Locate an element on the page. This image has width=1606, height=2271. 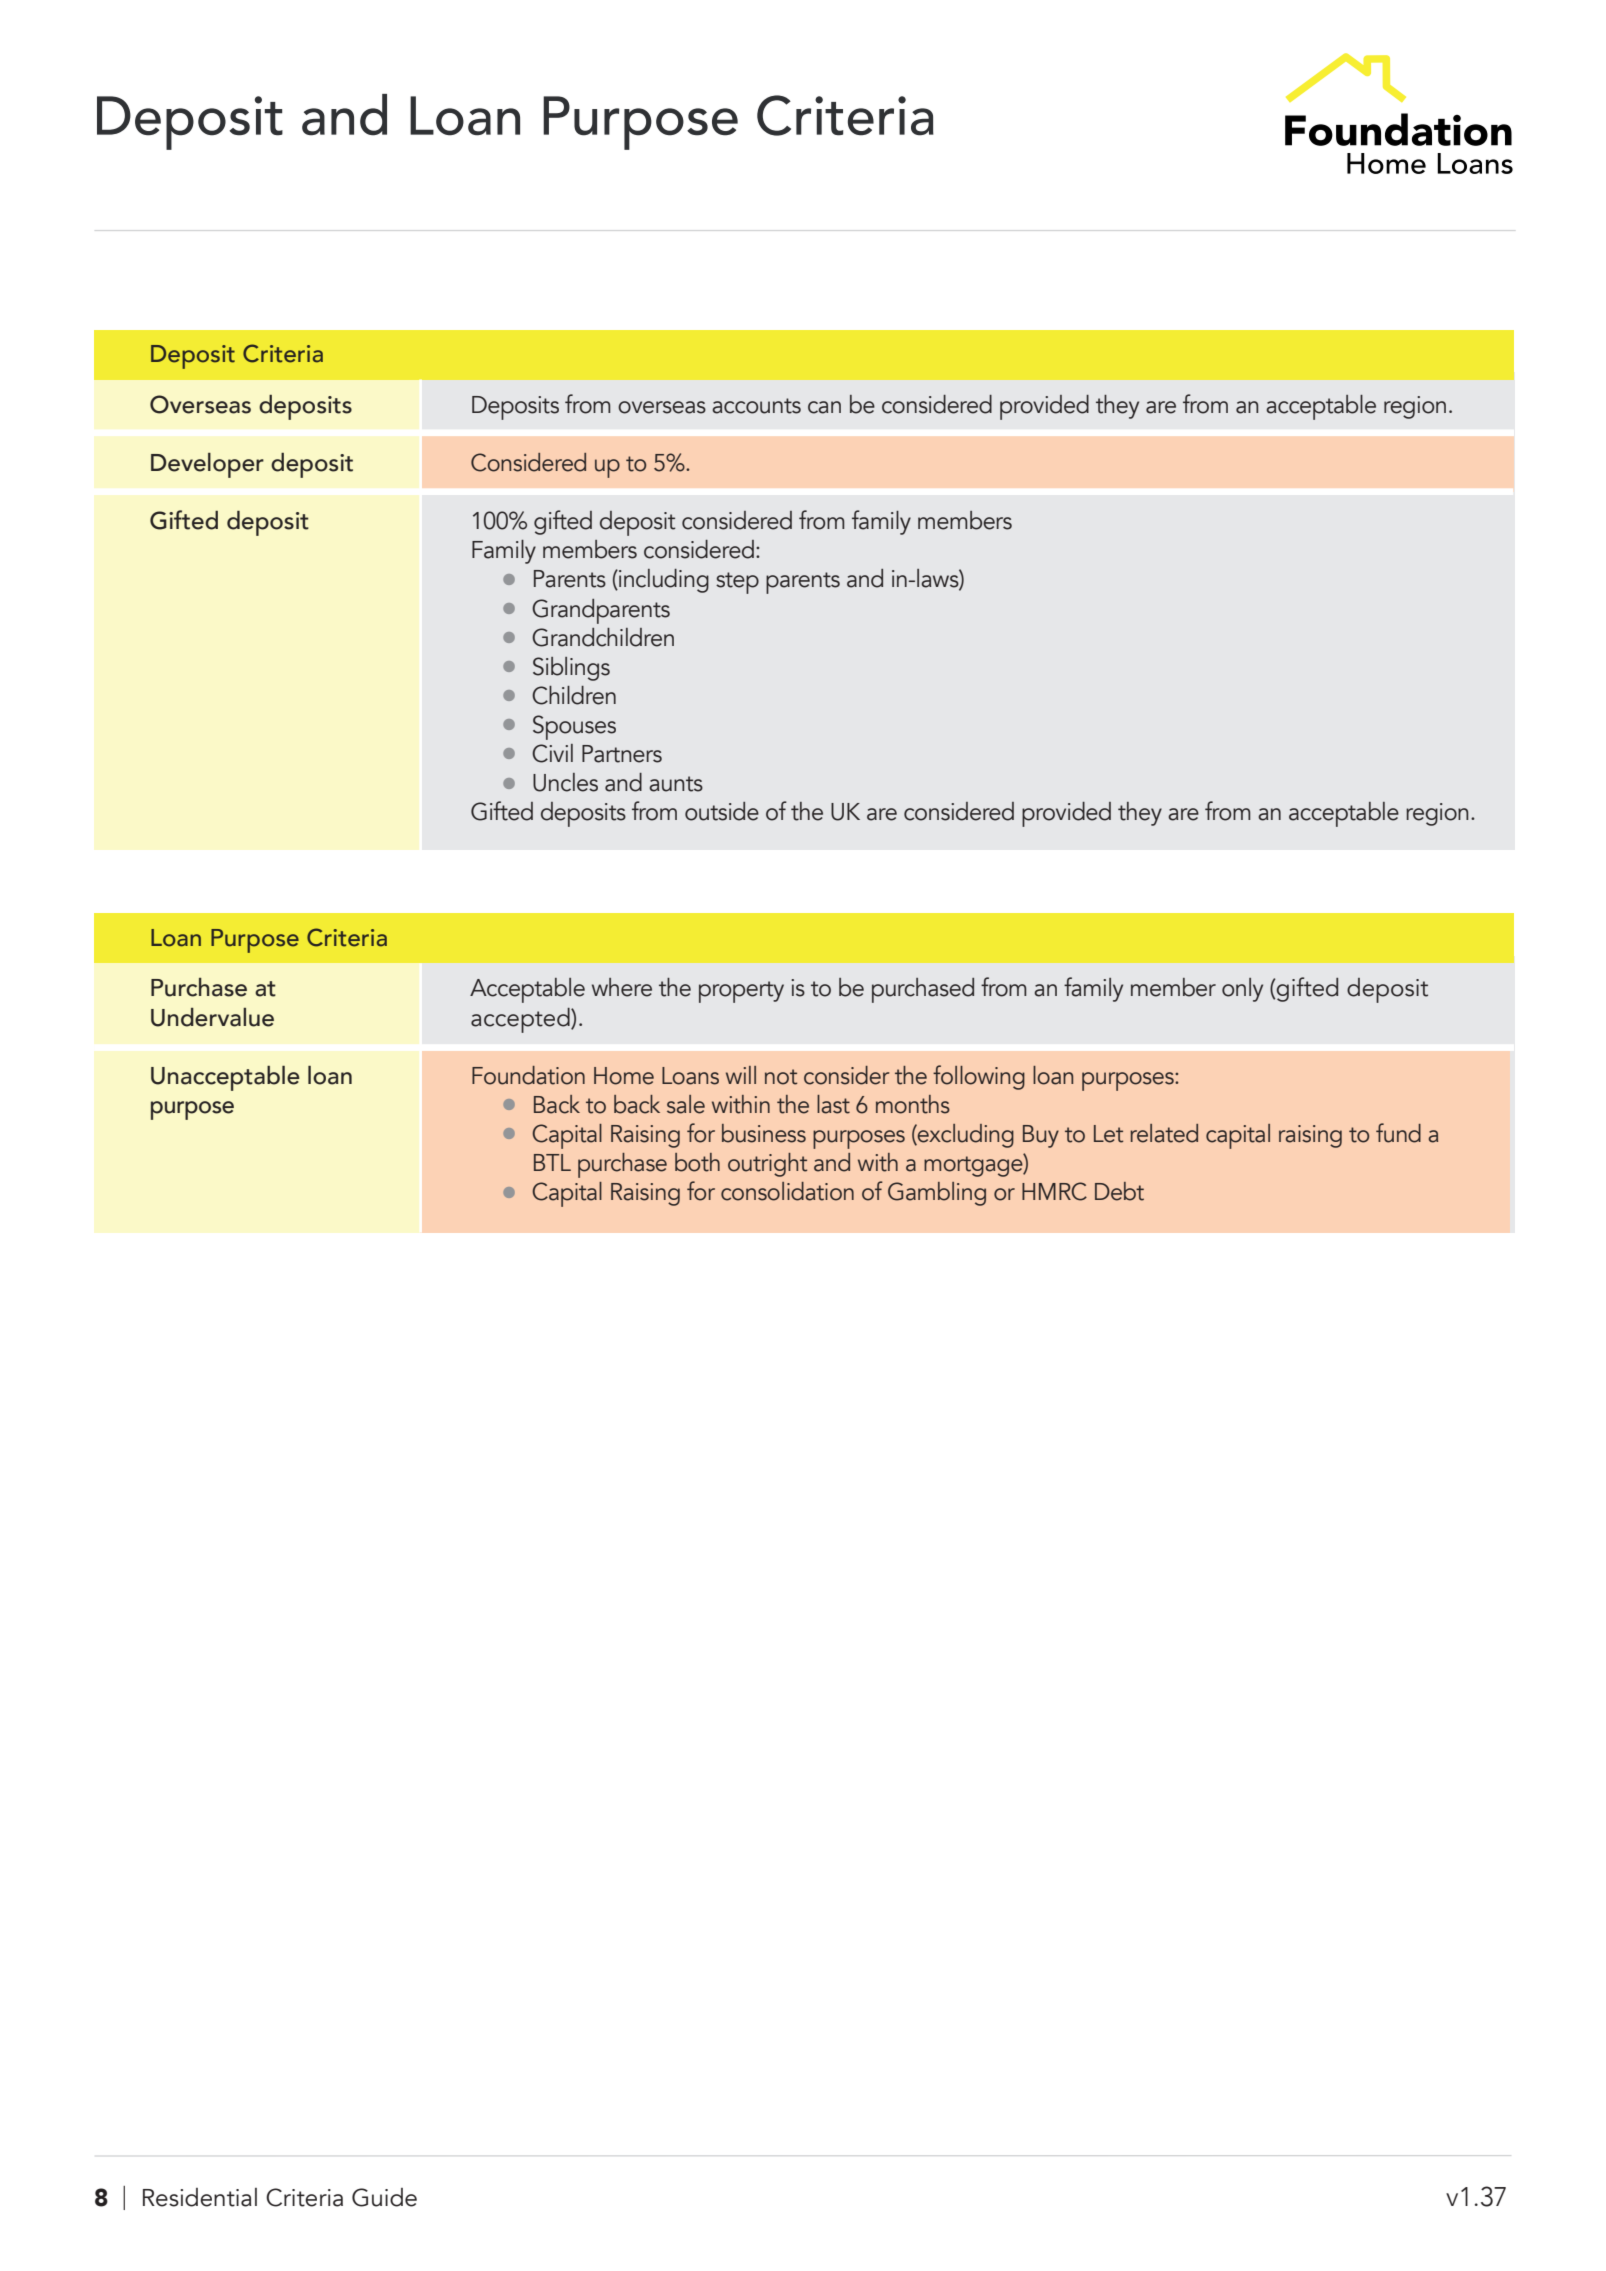
can is located at coordinates (824, 407).
